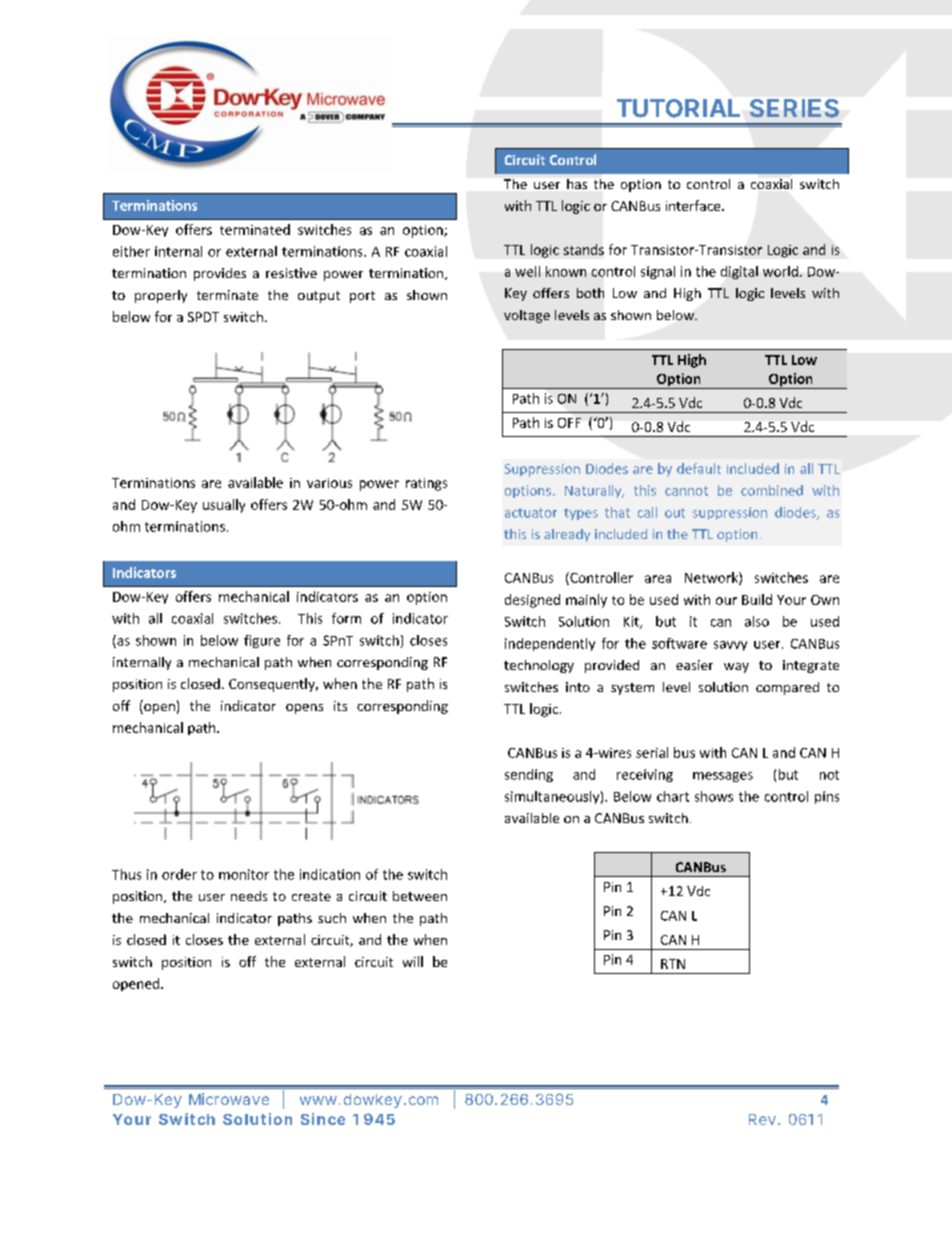 This screenshot has width=952, height=1233. I want to click on Microwave, so click(229, 1099).
